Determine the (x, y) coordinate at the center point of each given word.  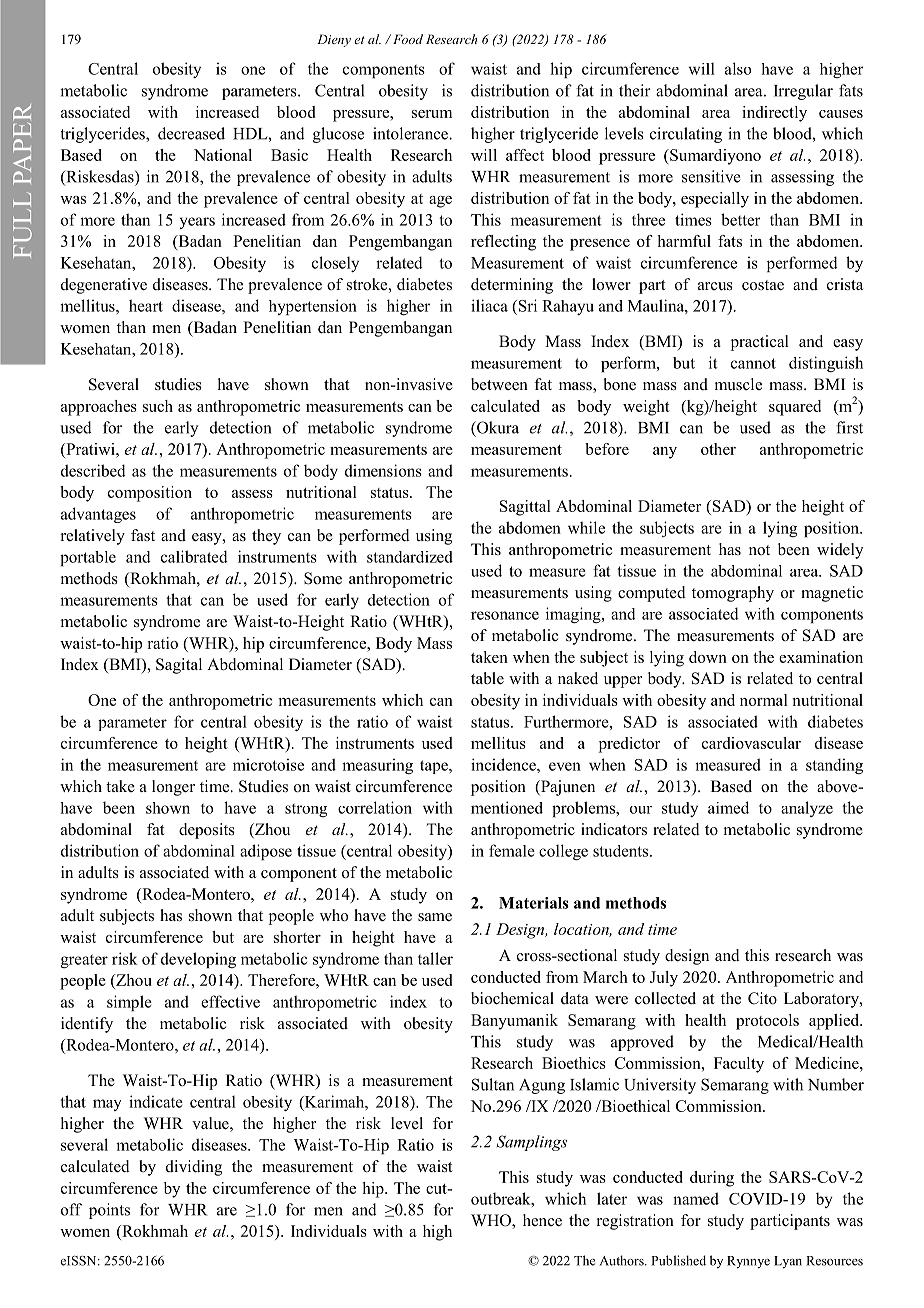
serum (432, 114)
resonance (505, 615)
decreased (191, 133)
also (738, 68)
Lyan (788, 1262)
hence (542, 1220)
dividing (194, 1168)
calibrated (194, 556)
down (708, 657)
